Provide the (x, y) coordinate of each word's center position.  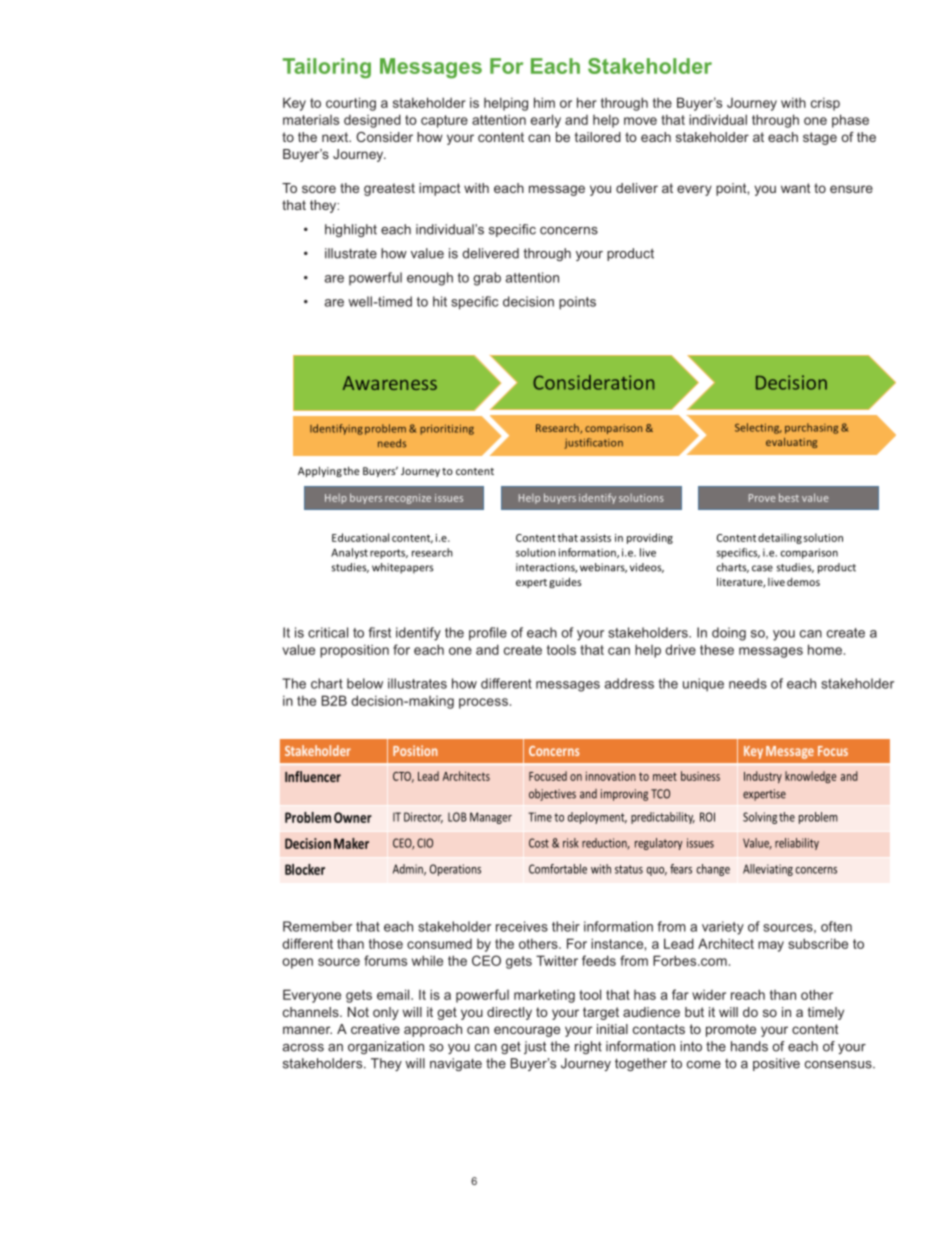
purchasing (811, 428)
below (365, 683)
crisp (825, 104)
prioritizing (447, 429)
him (544, 102)
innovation (611, 776)
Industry (763, 777)
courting (351, 104)
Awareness (390, 383)
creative (375, 1029)
